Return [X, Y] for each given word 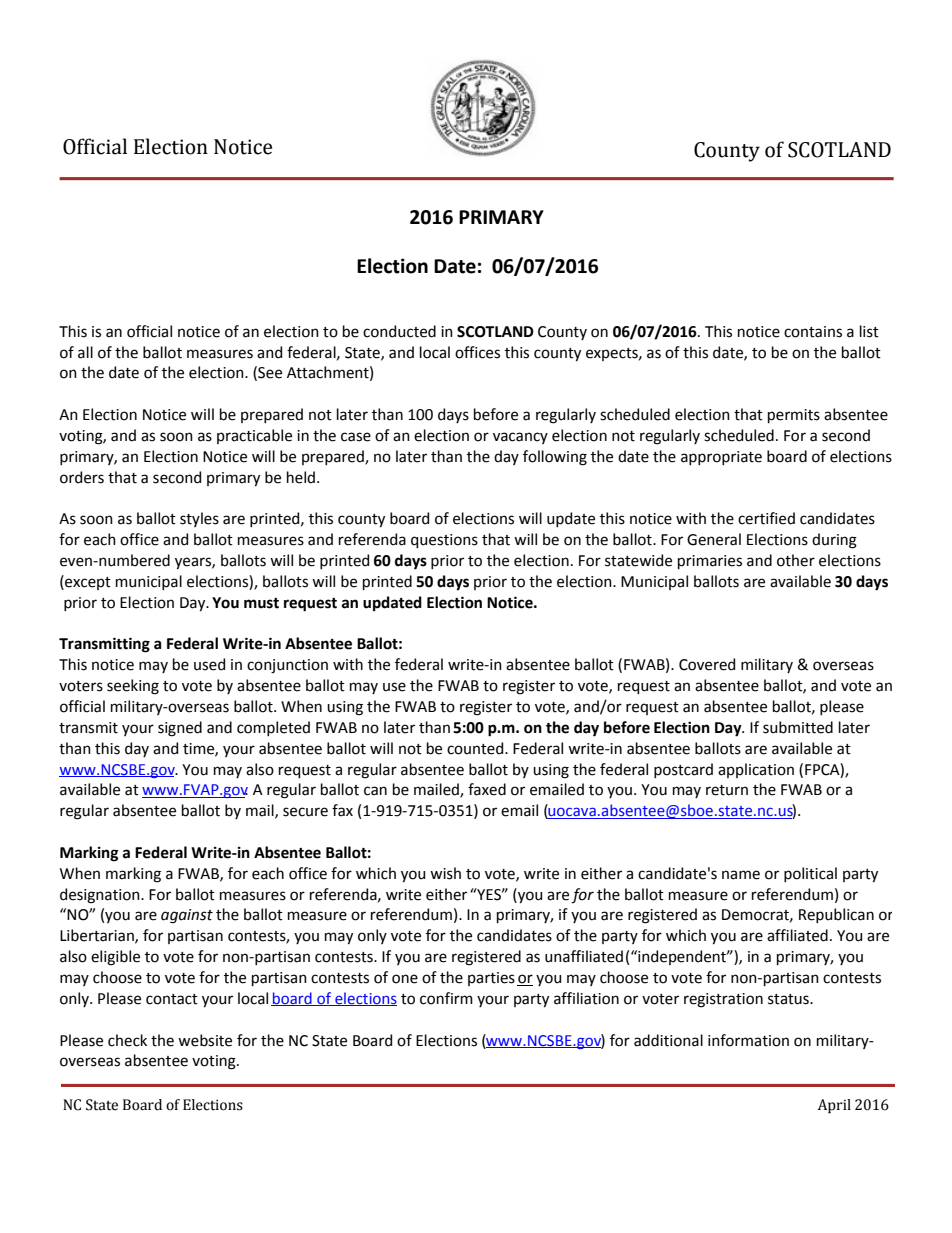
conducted [399, 331]
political [810, 874]
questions [444, 541]
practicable [254, 436]
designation [101, 896]
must [261, 603]
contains [813, 332]
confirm [446, 998]
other [796, 560]
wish [445, 873]
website [205, 1040]
